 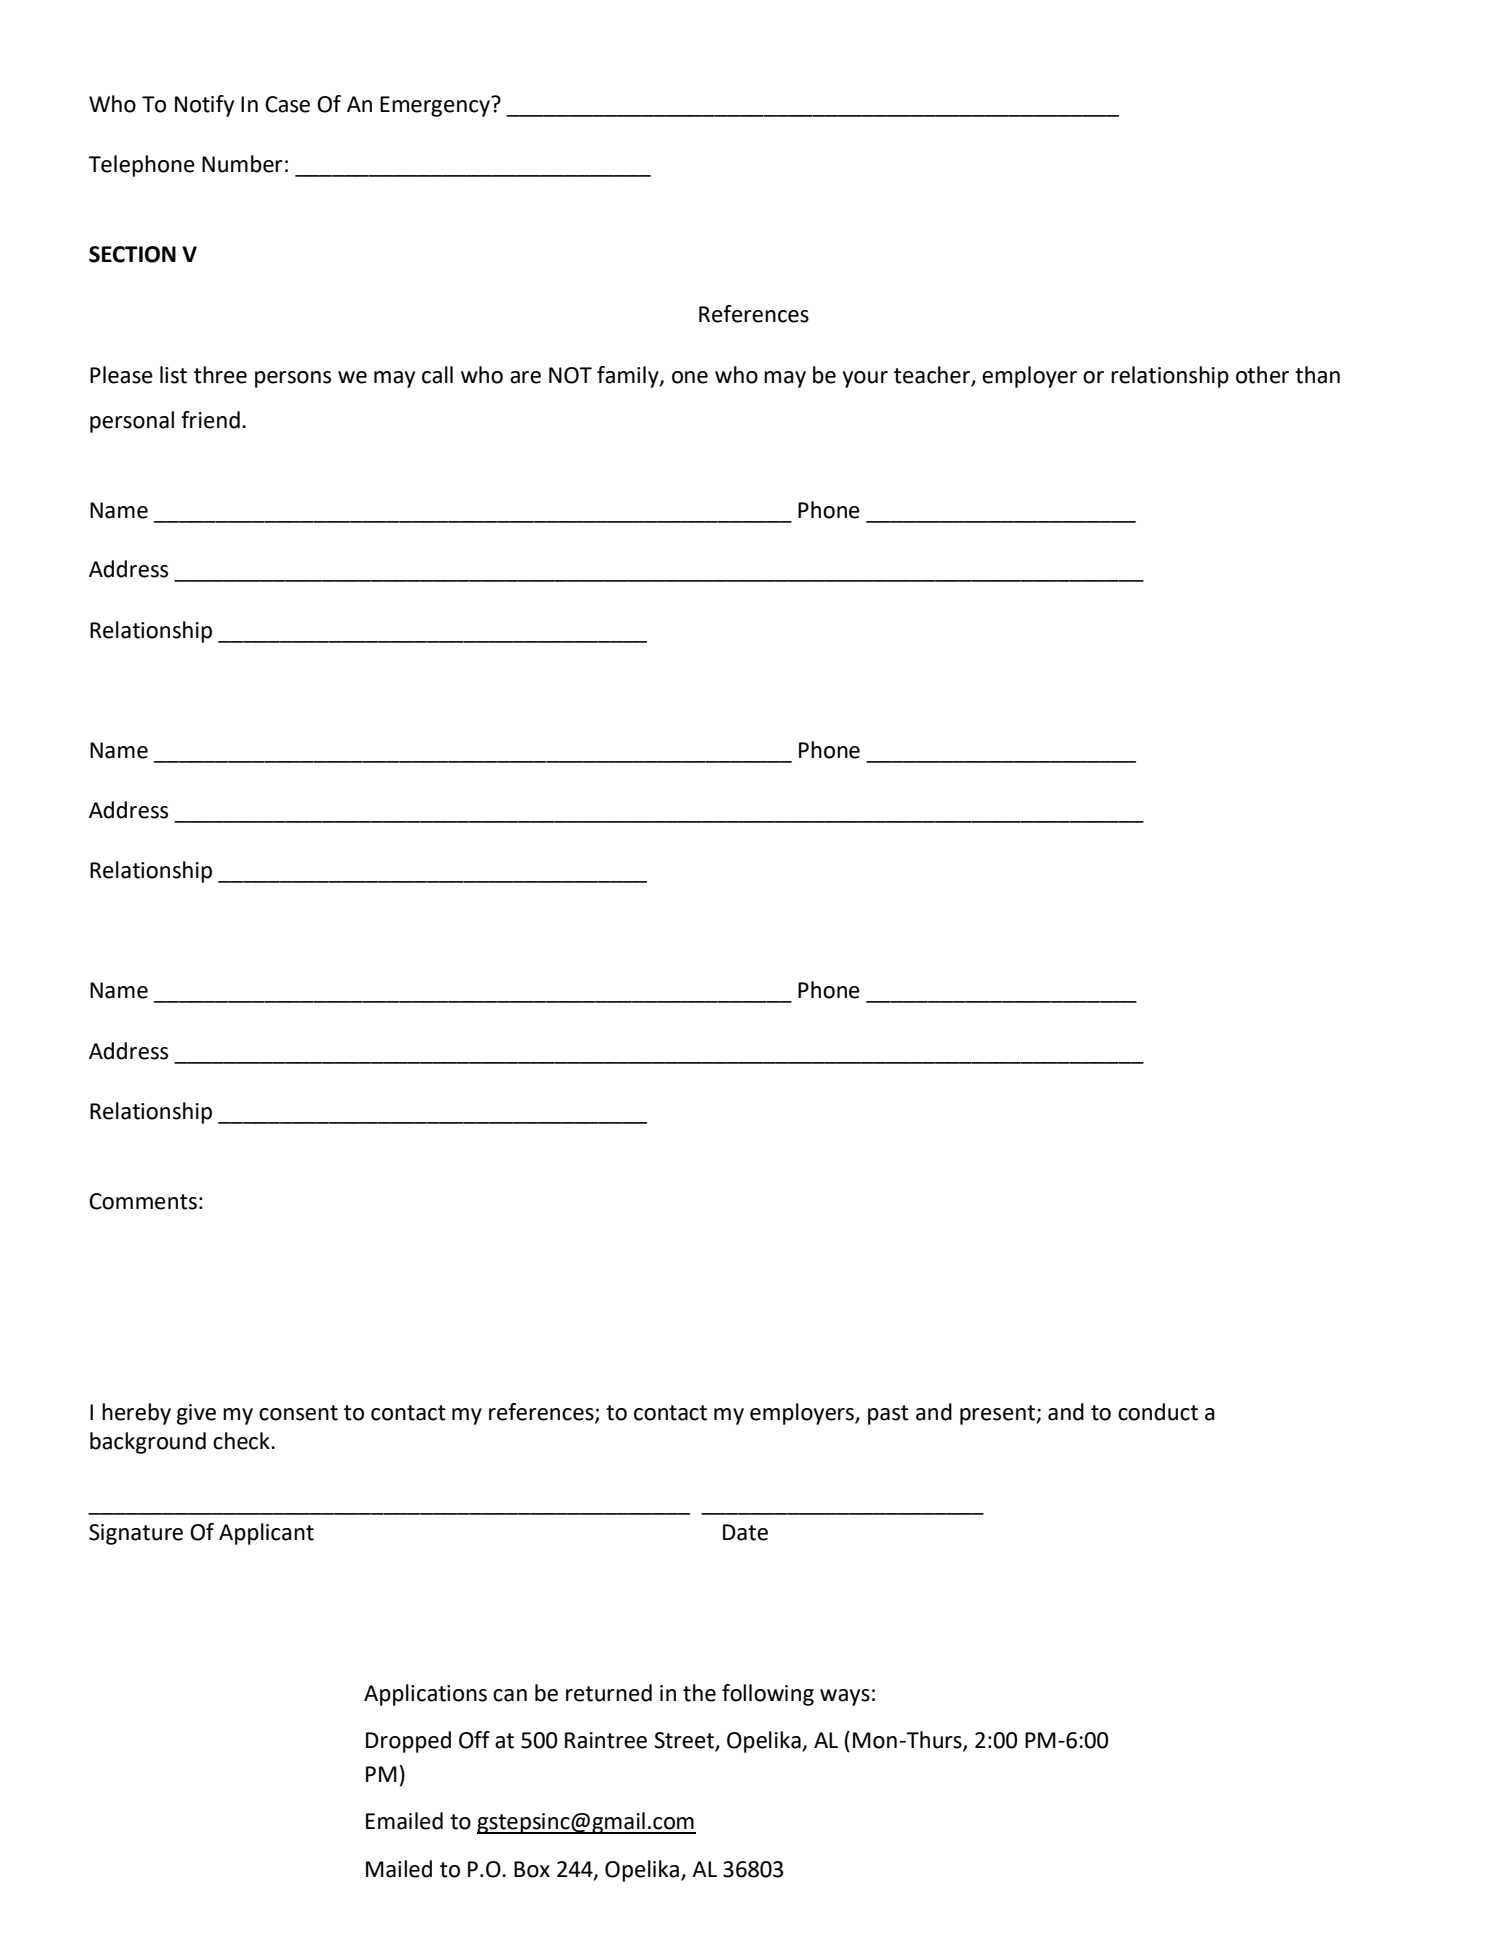 I want to click on are, so click(x=525, y=377).
